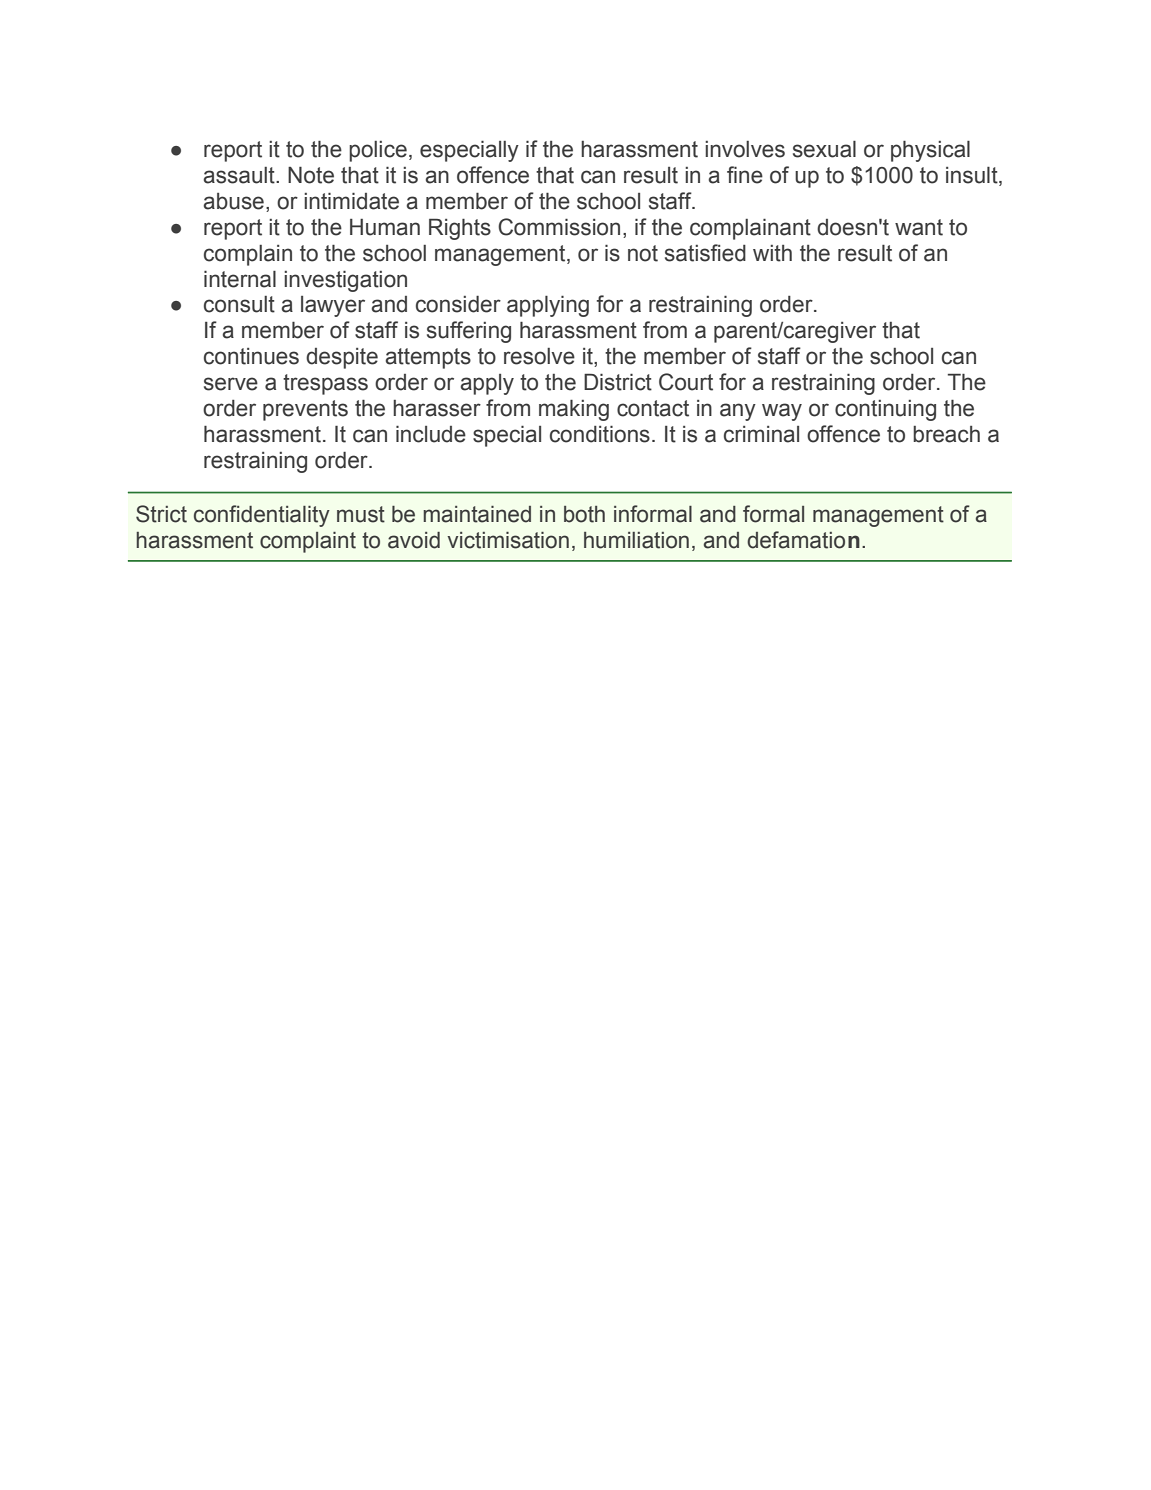 The width and height of the screenshot is (1151, 1490). What do you see at coordinates (636, 540) in the screenshot?
I see `humiliation` at bounding box center [636, 540].
